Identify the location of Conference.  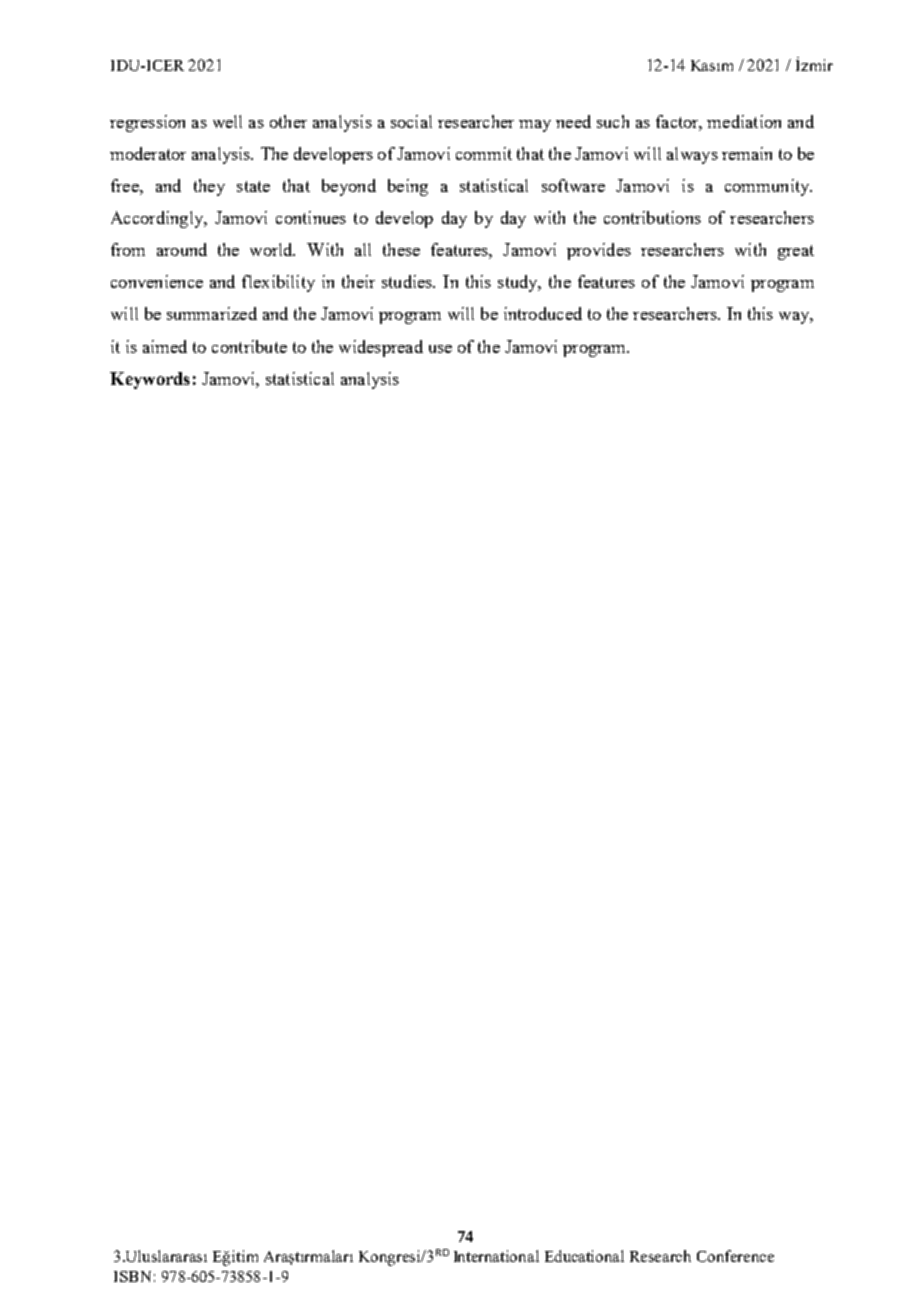
(735, 1256).
